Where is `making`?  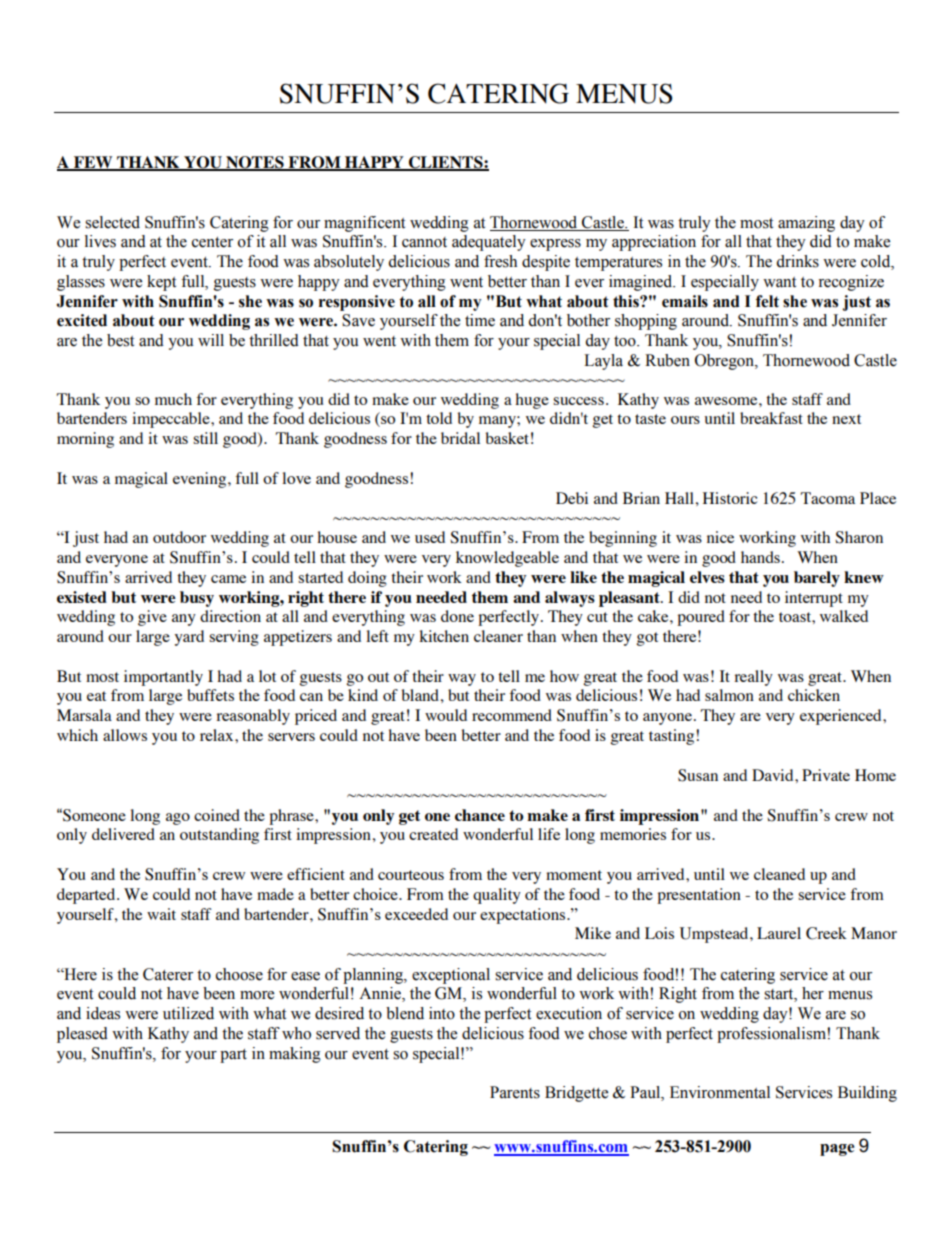
making is located at coordinates (295, 1055).
